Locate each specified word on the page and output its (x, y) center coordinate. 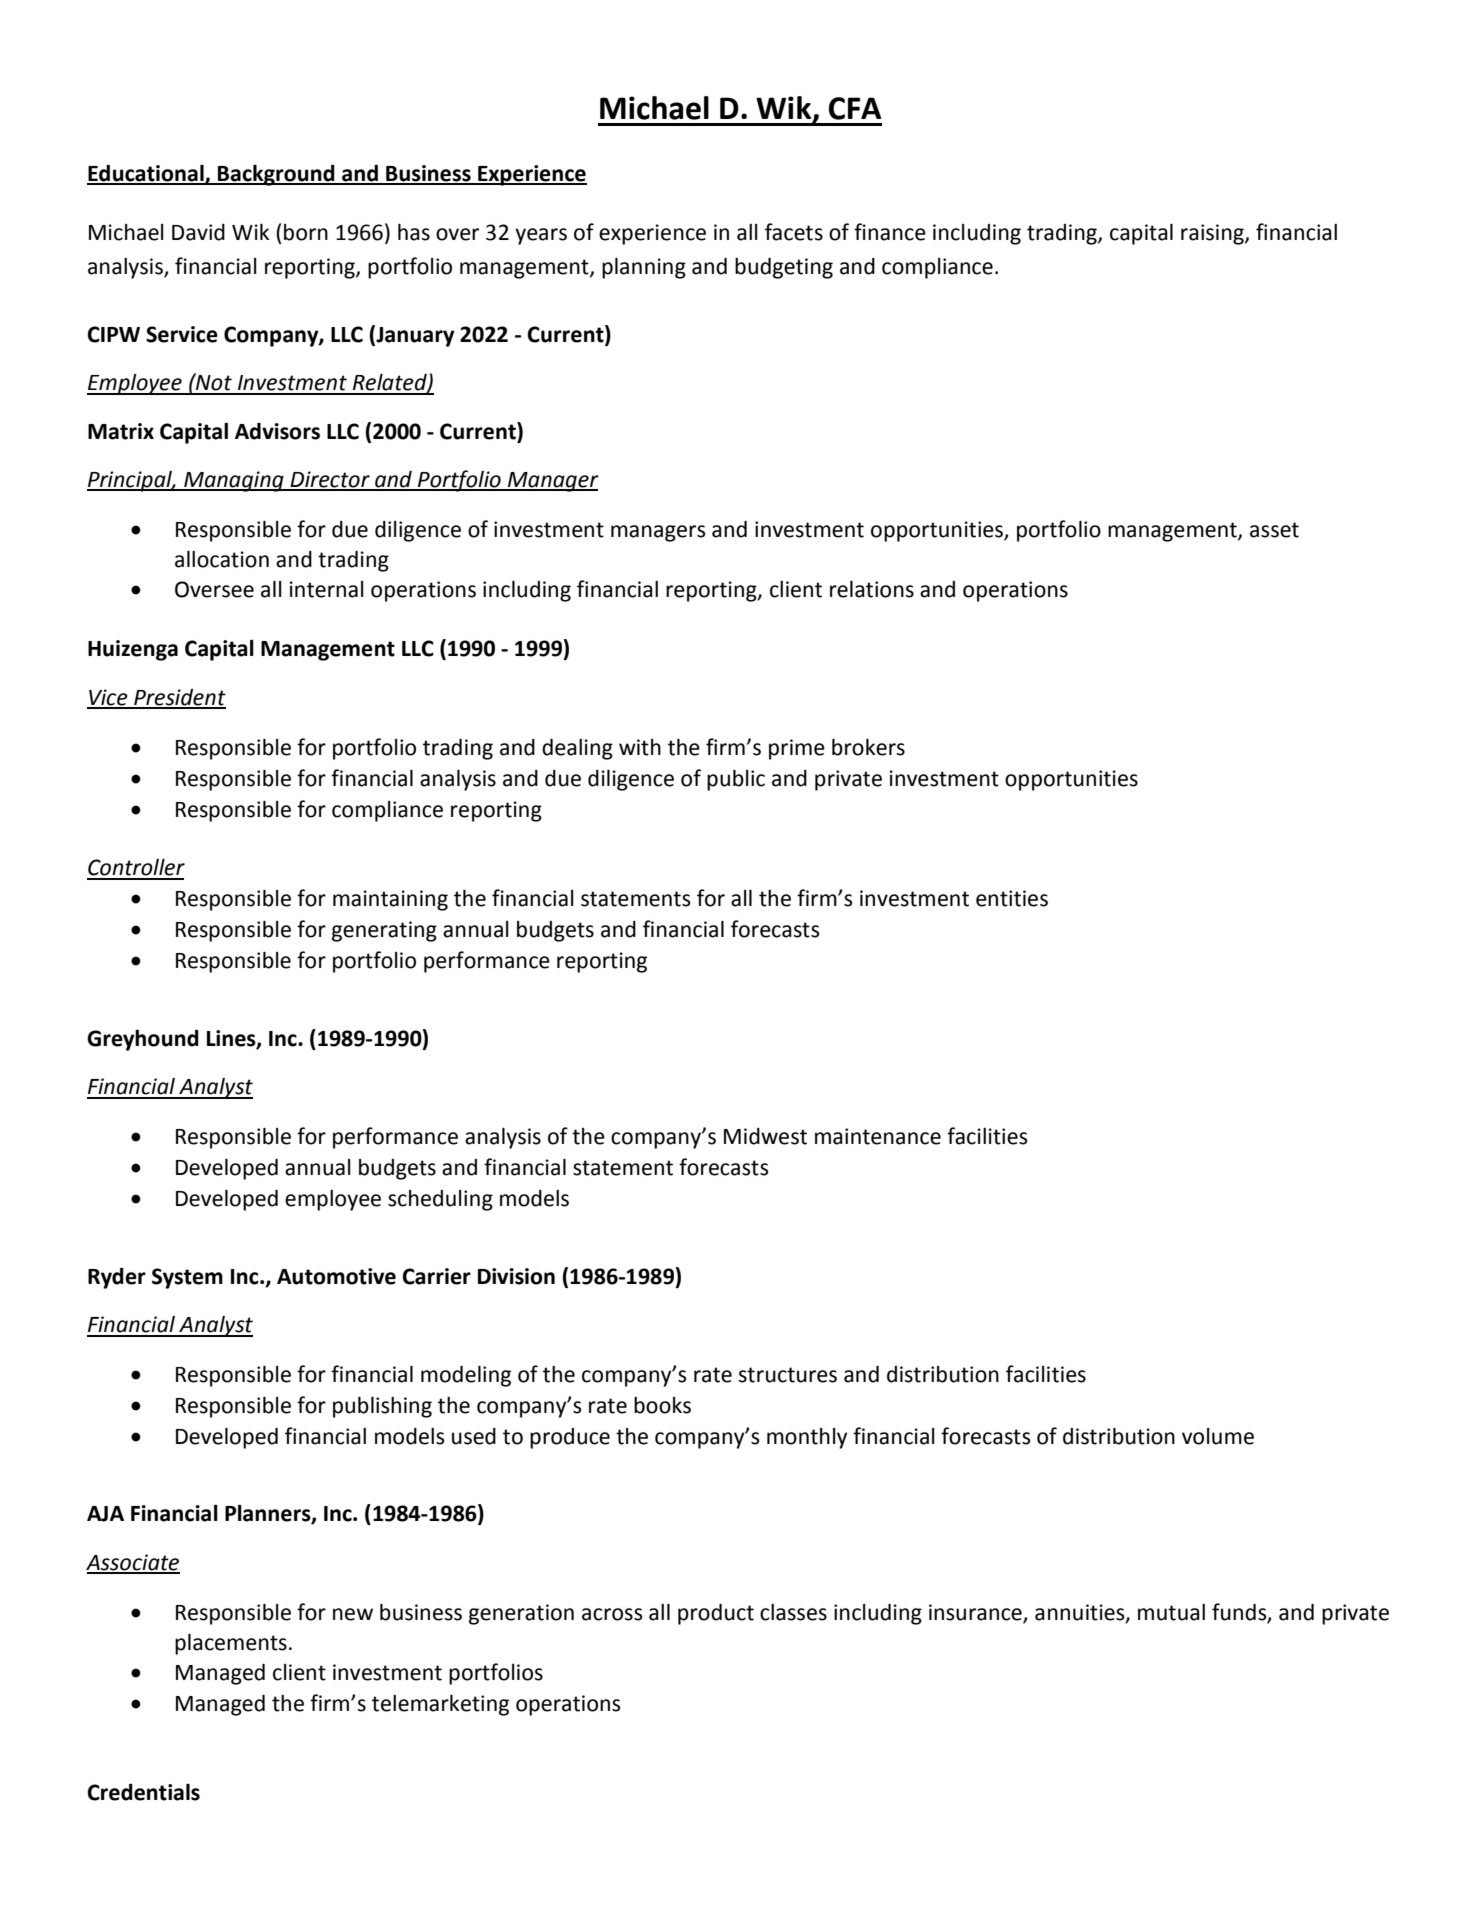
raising (1213, 234)
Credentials (143, 1792)
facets (794, 232)
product (716, 1614)
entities (1012, 898)
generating (384, 931)
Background (276, 175)
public (736, 780)
